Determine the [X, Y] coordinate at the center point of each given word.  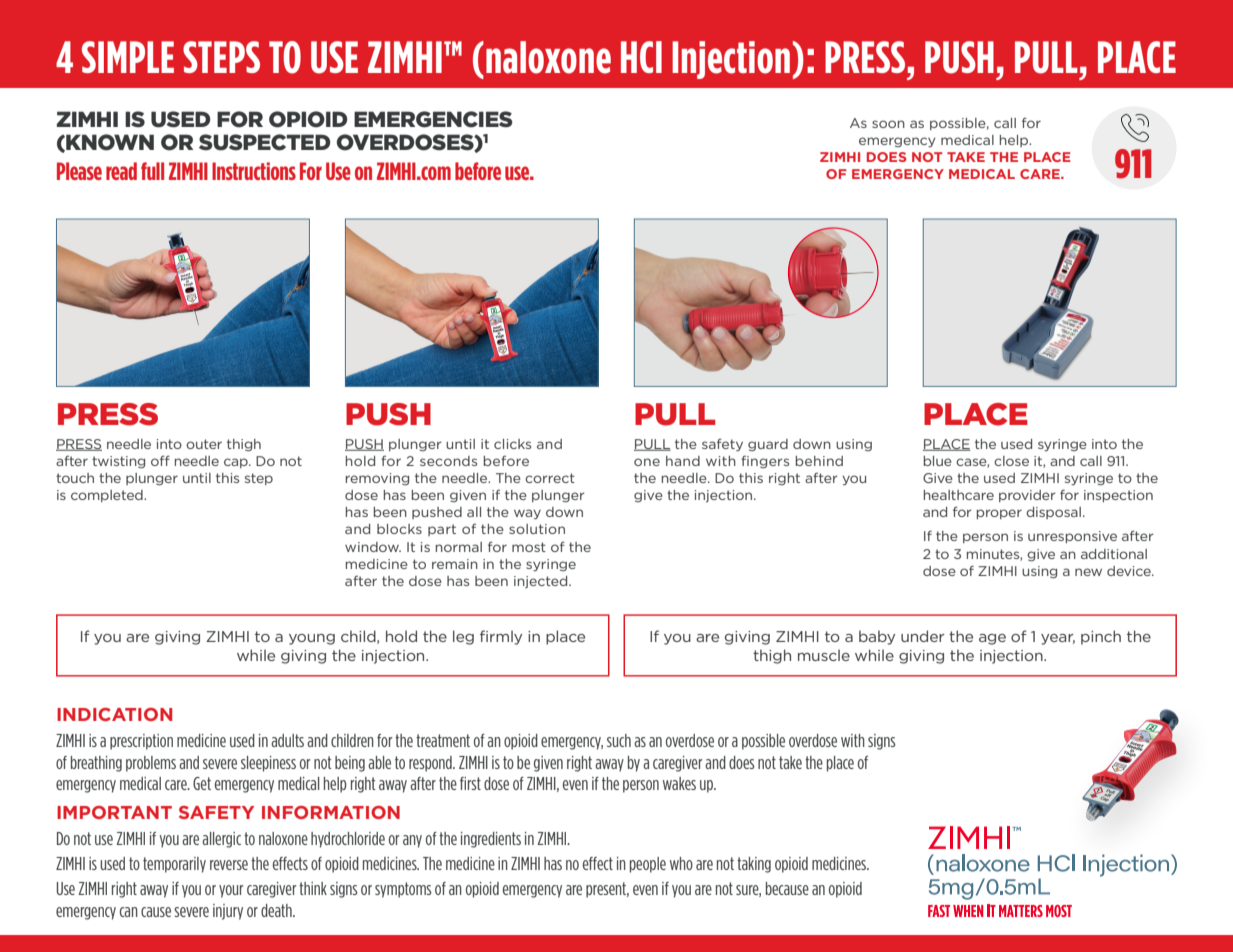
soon [888, 124]
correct [550, 478]
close [1011, 461]
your [231, 891]
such [619, 740]
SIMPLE [128, 57]
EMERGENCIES [433, 119]
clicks [512, 444]
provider [1027, 496]
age [992, 639]
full [152, 171]
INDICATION [114, 714]
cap [237, 463]
